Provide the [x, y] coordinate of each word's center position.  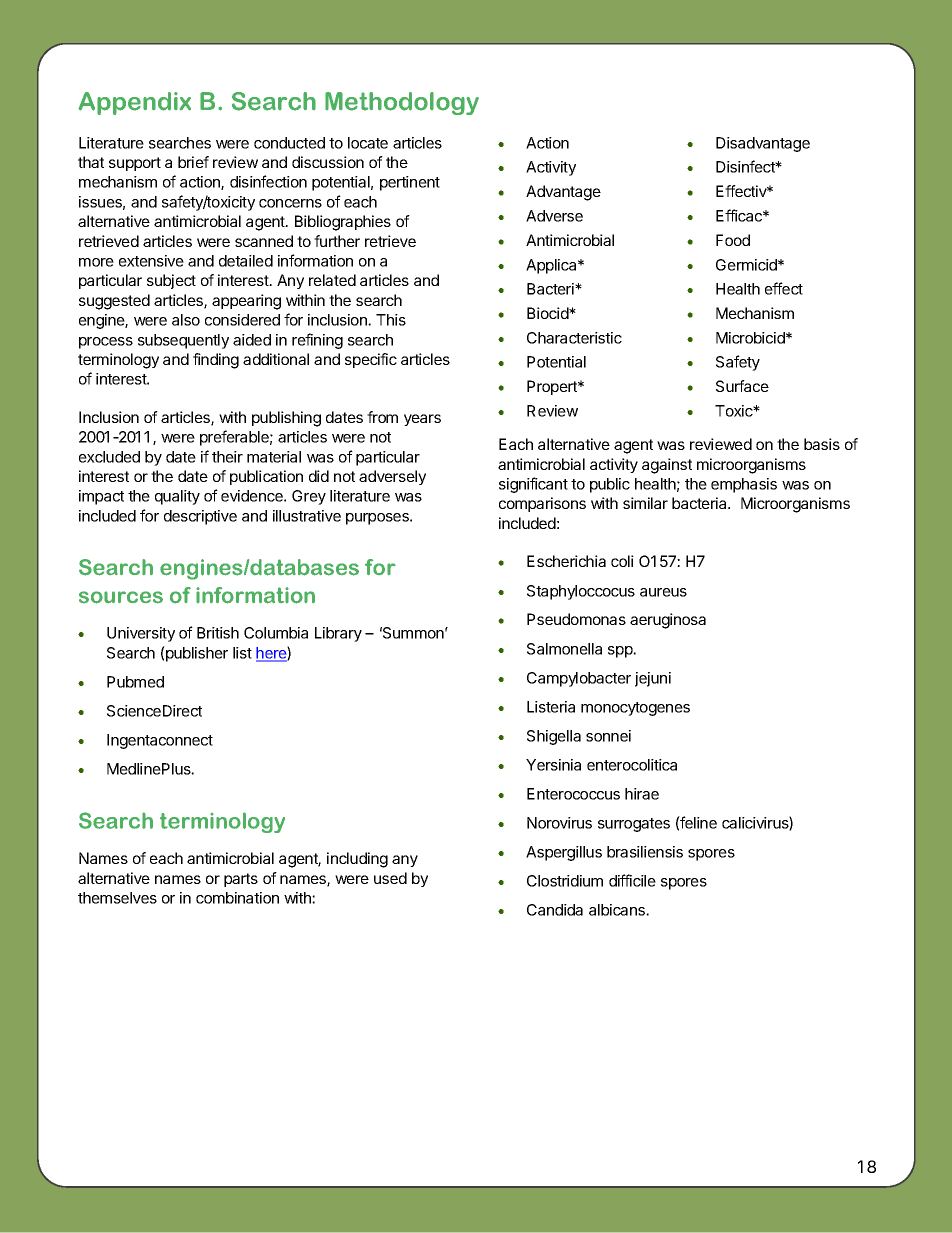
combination [237, 898]
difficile [632, 880]
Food [733, 240]
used [390, 878]
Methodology [402, 103]
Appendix [134, 103]
